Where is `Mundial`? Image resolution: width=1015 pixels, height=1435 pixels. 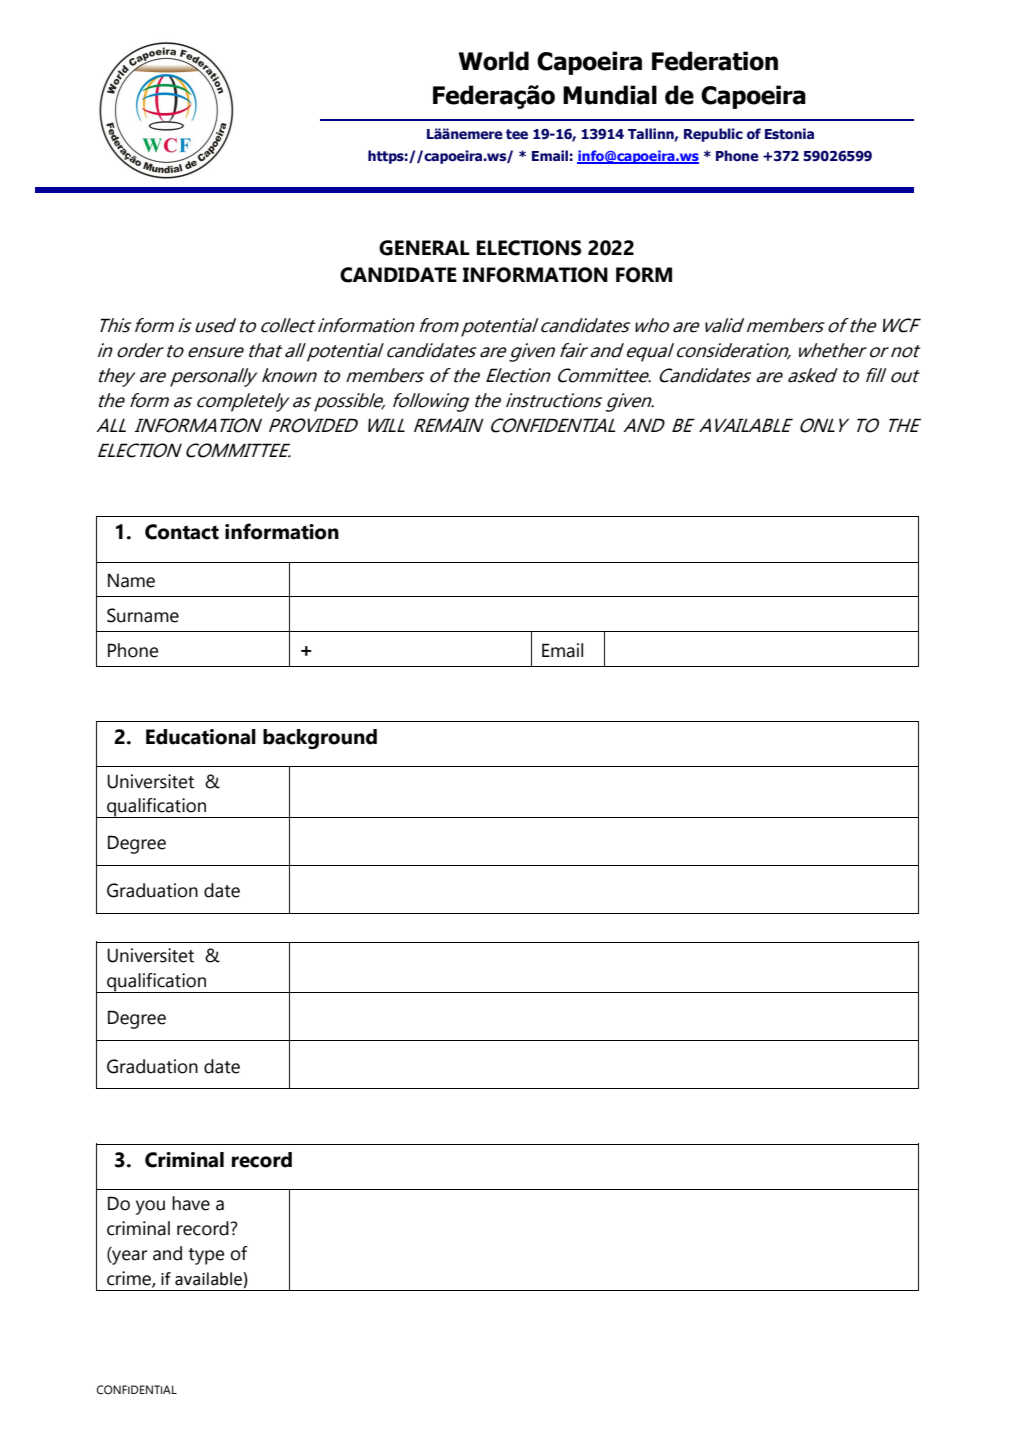
Mundial is located at coordinates (610, 95).
